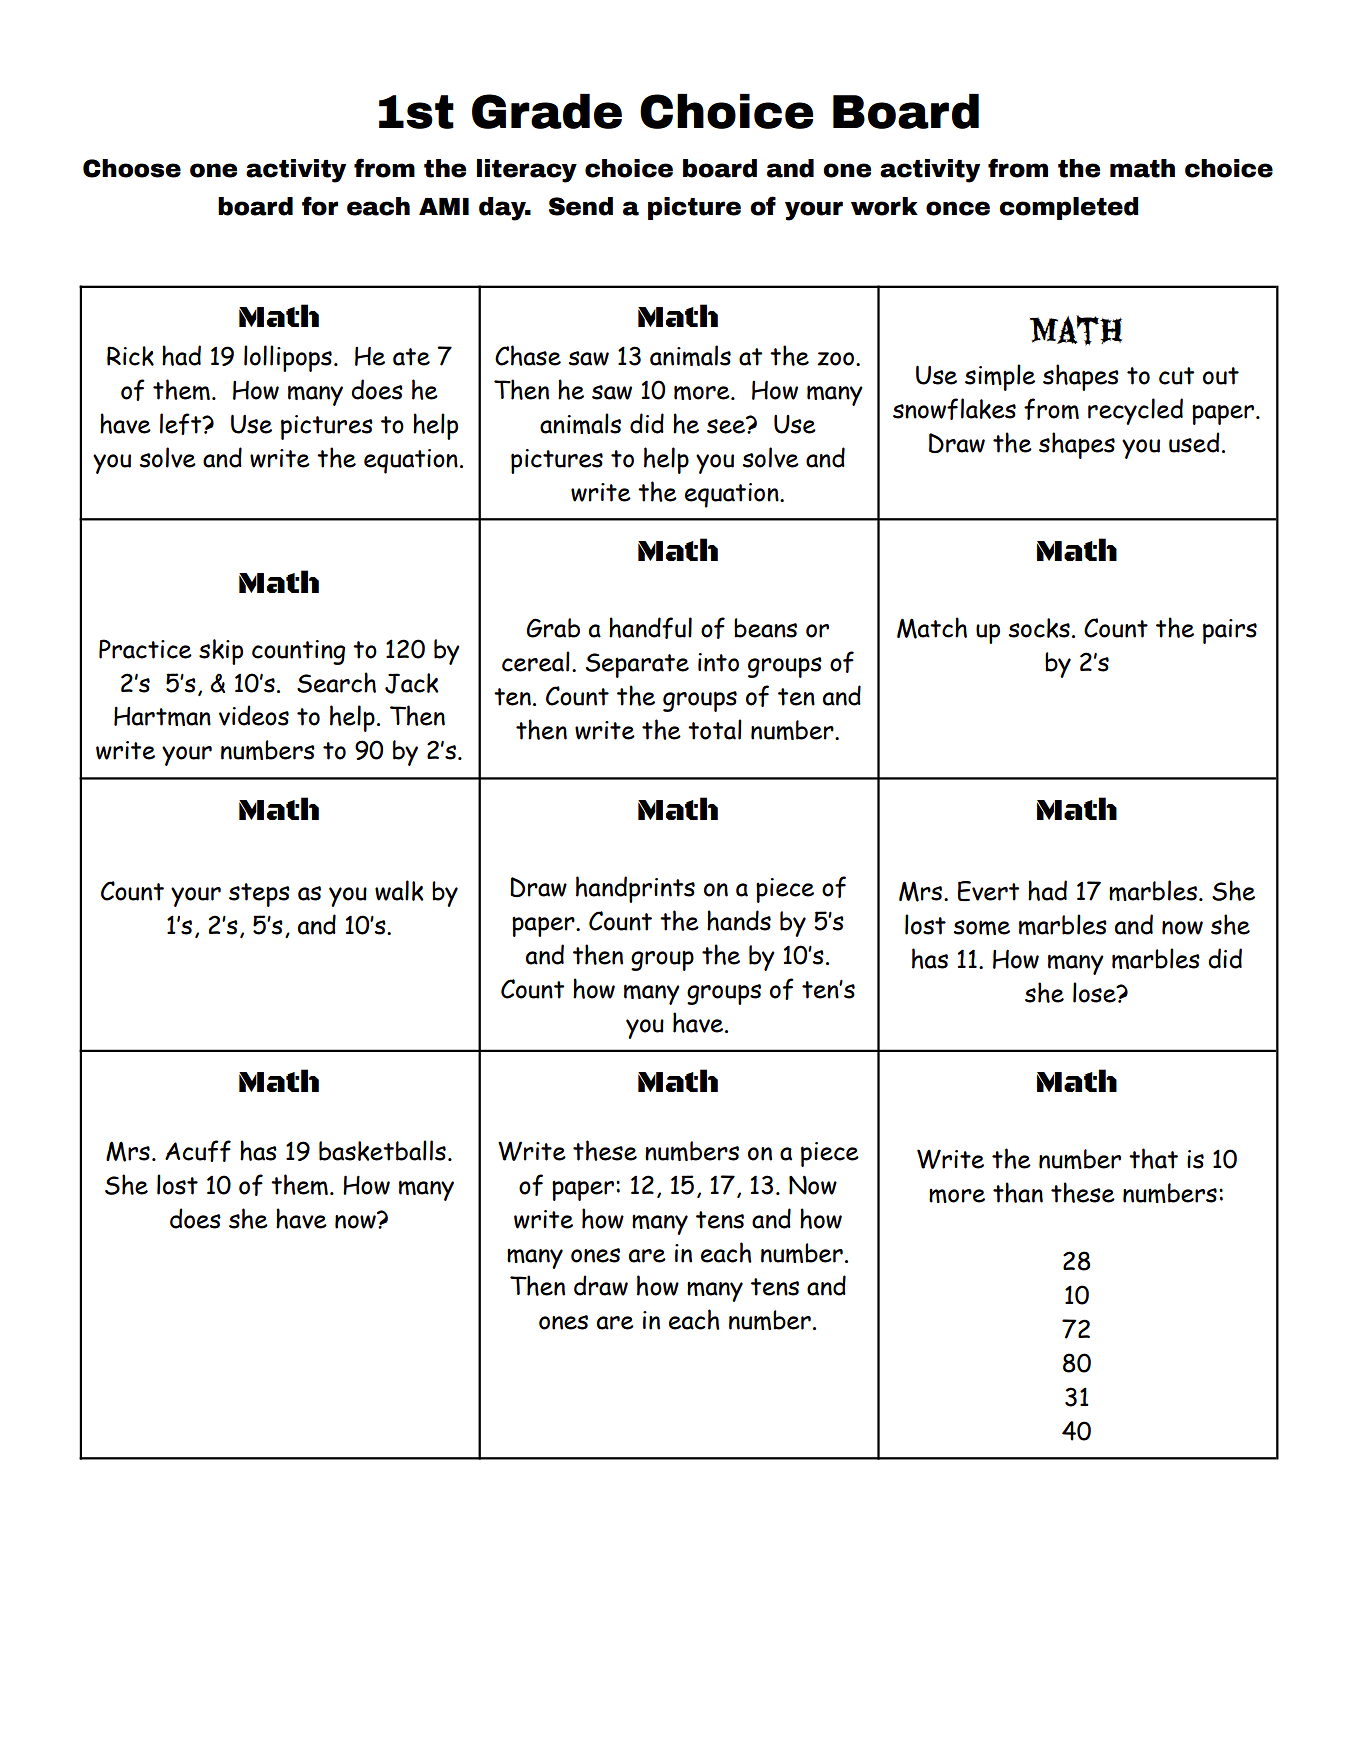 The height and width of the page is (1754, 1356). Describe the element at coordinates (320, 206) in the page. I see `for` at that location.
